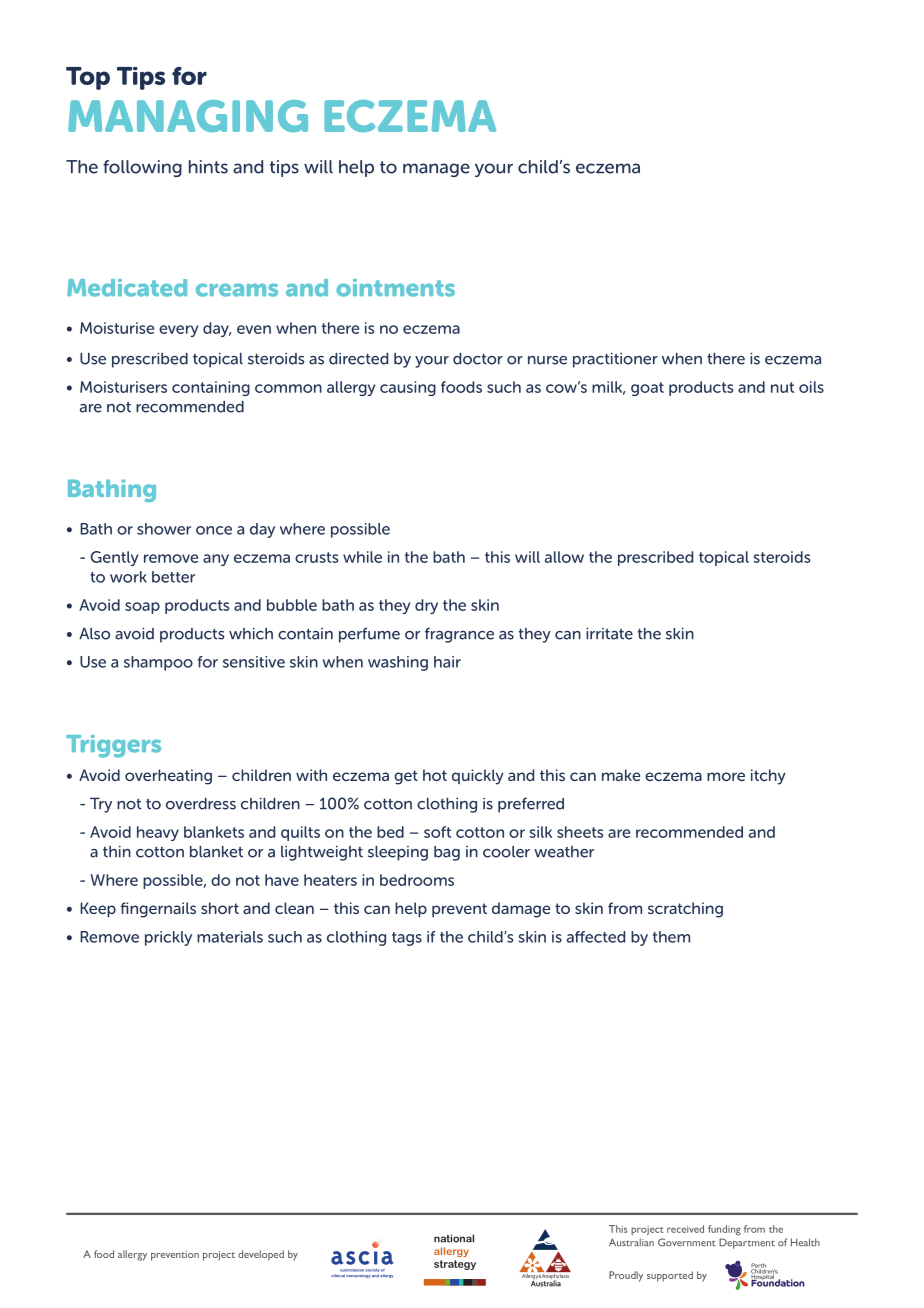 Image resolution: width=924 pixels, height=1308 pixels. What do you see at coordinates (615, 360) in the screenshot?
I see `practitioner` at bounding box center [615, 360].
